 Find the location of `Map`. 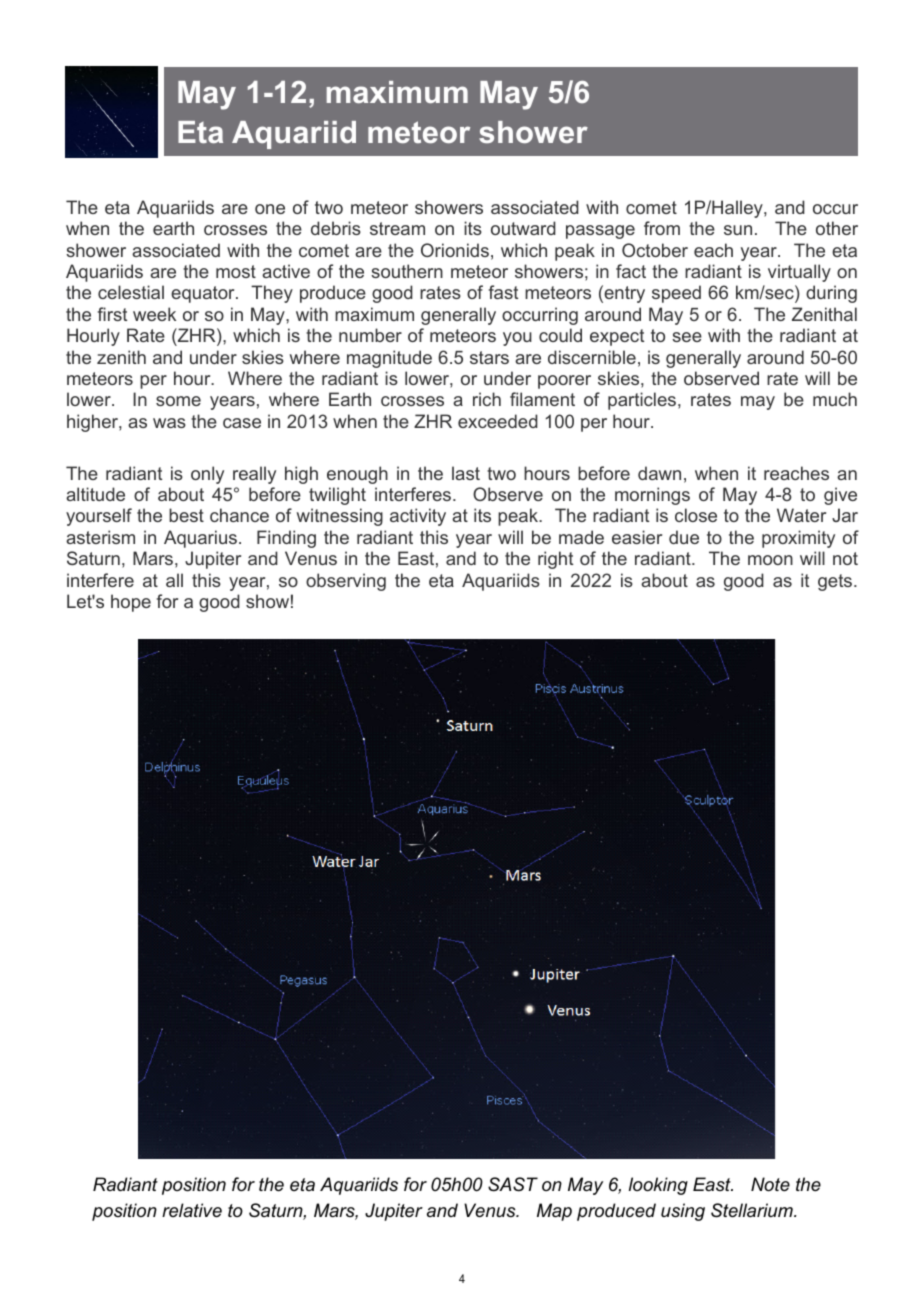

Map is located at coordinates (554, 1212).
